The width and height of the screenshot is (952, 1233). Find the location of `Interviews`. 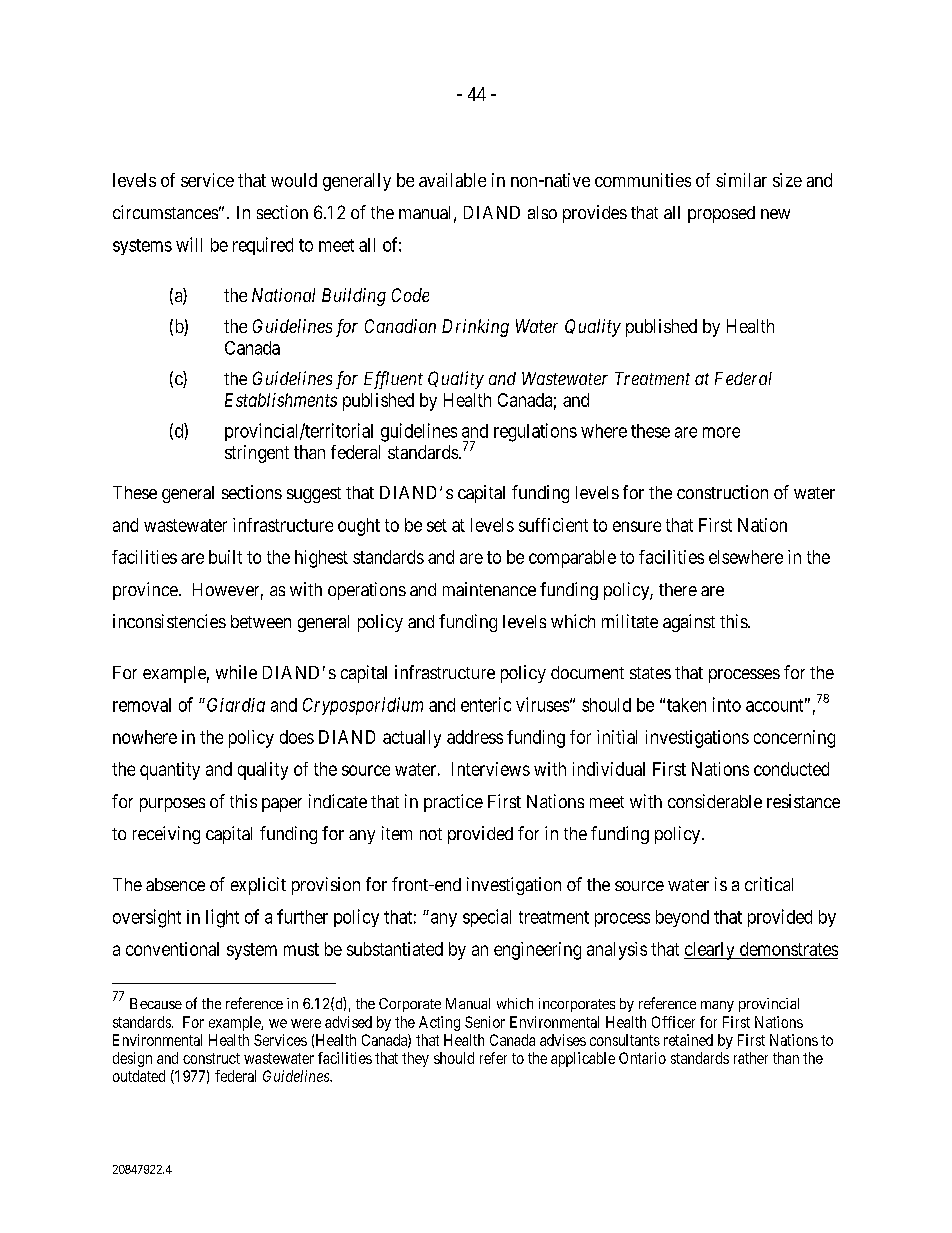

Interviews is located at coordinates (491, 769).
